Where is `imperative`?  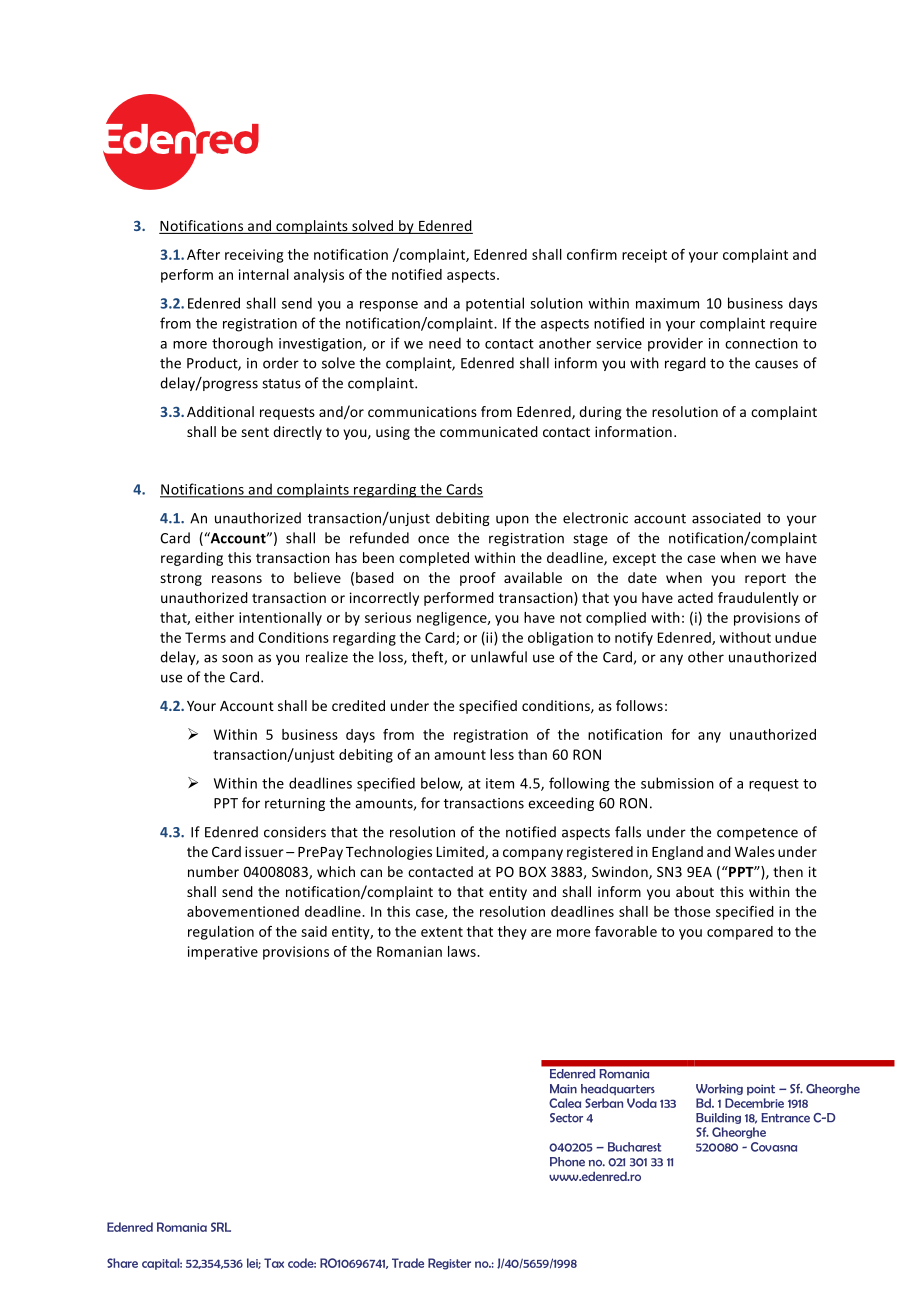
imperative is located at coordinates (223, 953).
